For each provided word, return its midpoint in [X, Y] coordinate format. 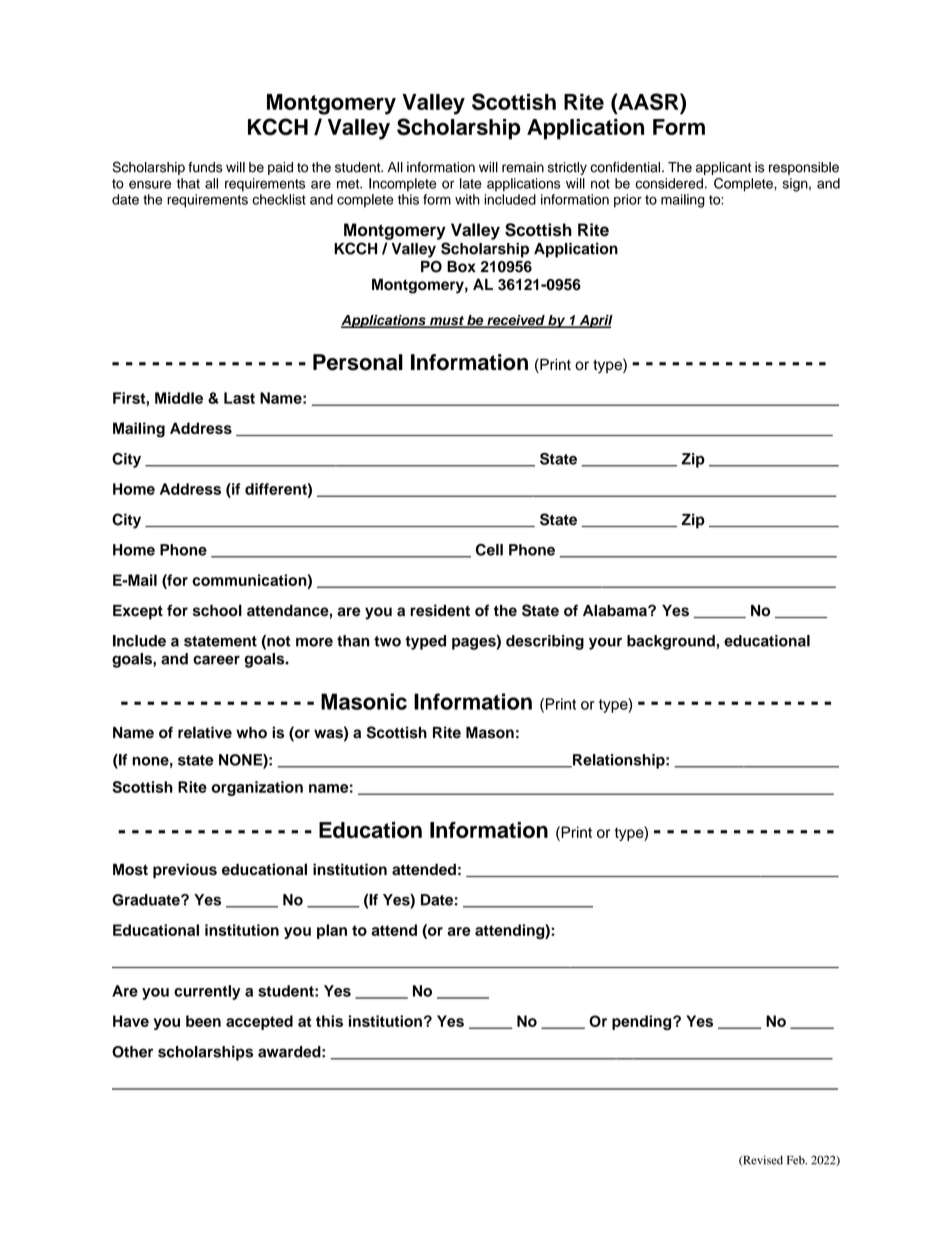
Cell [489, 550]
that [188, 183]
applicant [723, 168]
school [217, 610]
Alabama [616, 610]
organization [257, 788]
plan [332, 931]
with [467, 199]
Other [132, 1052]
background [671, 642]
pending [643, 1022]
